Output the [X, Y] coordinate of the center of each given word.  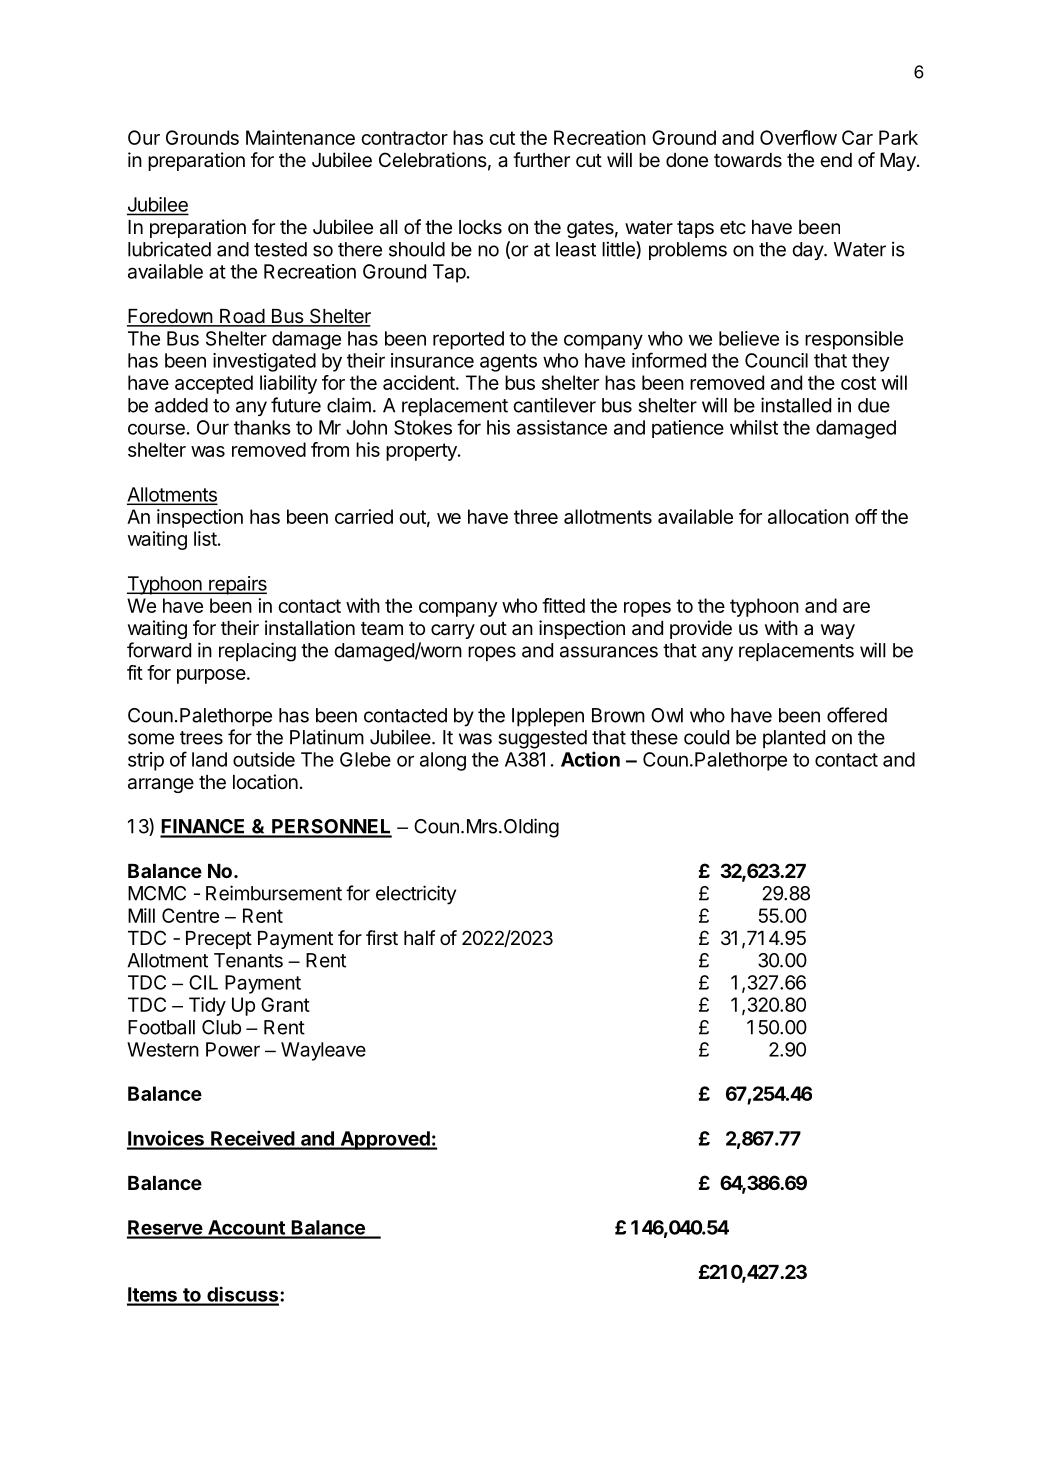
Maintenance [300, 137]
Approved [385, 1140]
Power [233, 1049]
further [541, 160]
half [419, 938]
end [836, 160]
